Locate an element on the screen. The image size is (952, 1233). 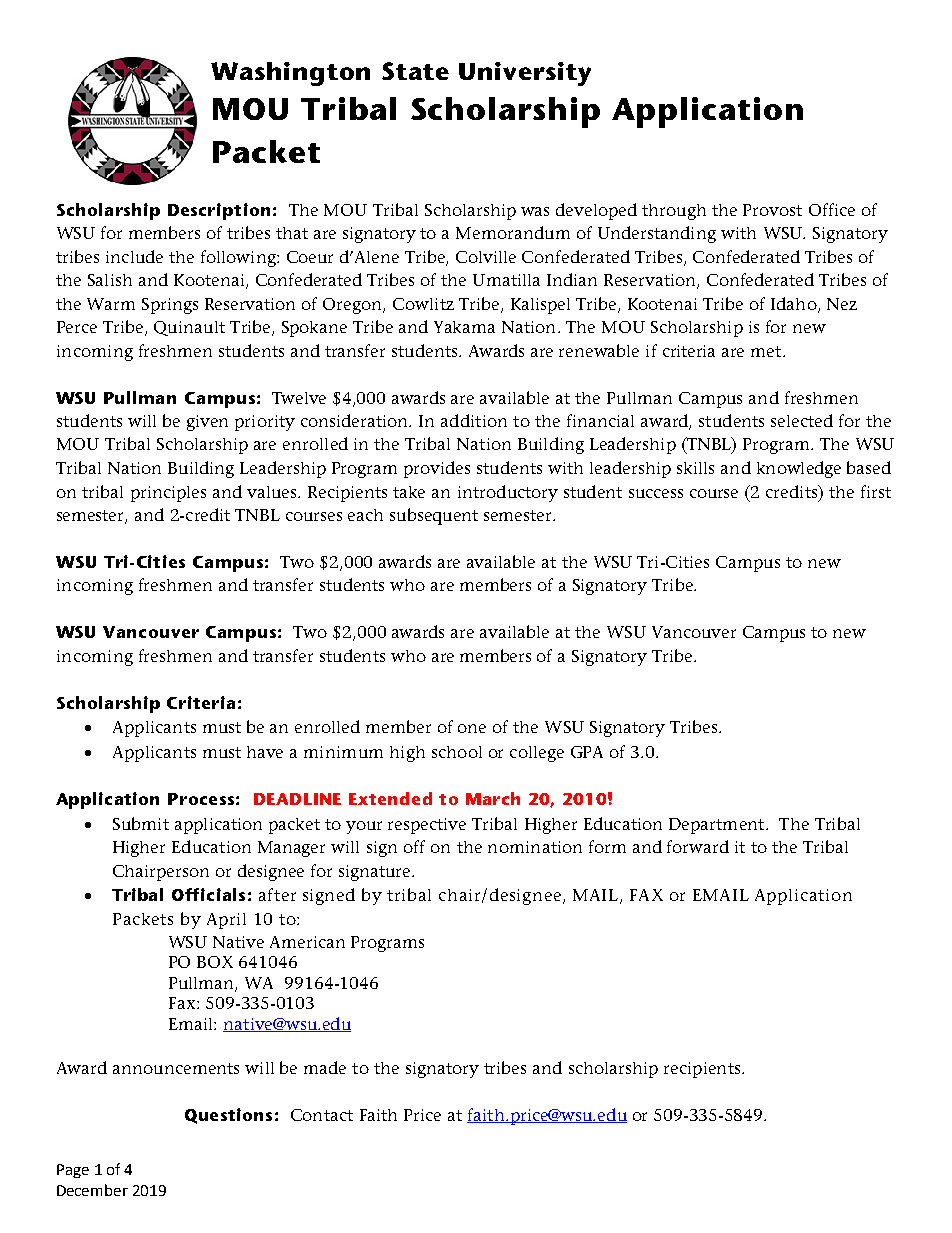
Idaho is located at coordinates (795, 304).
